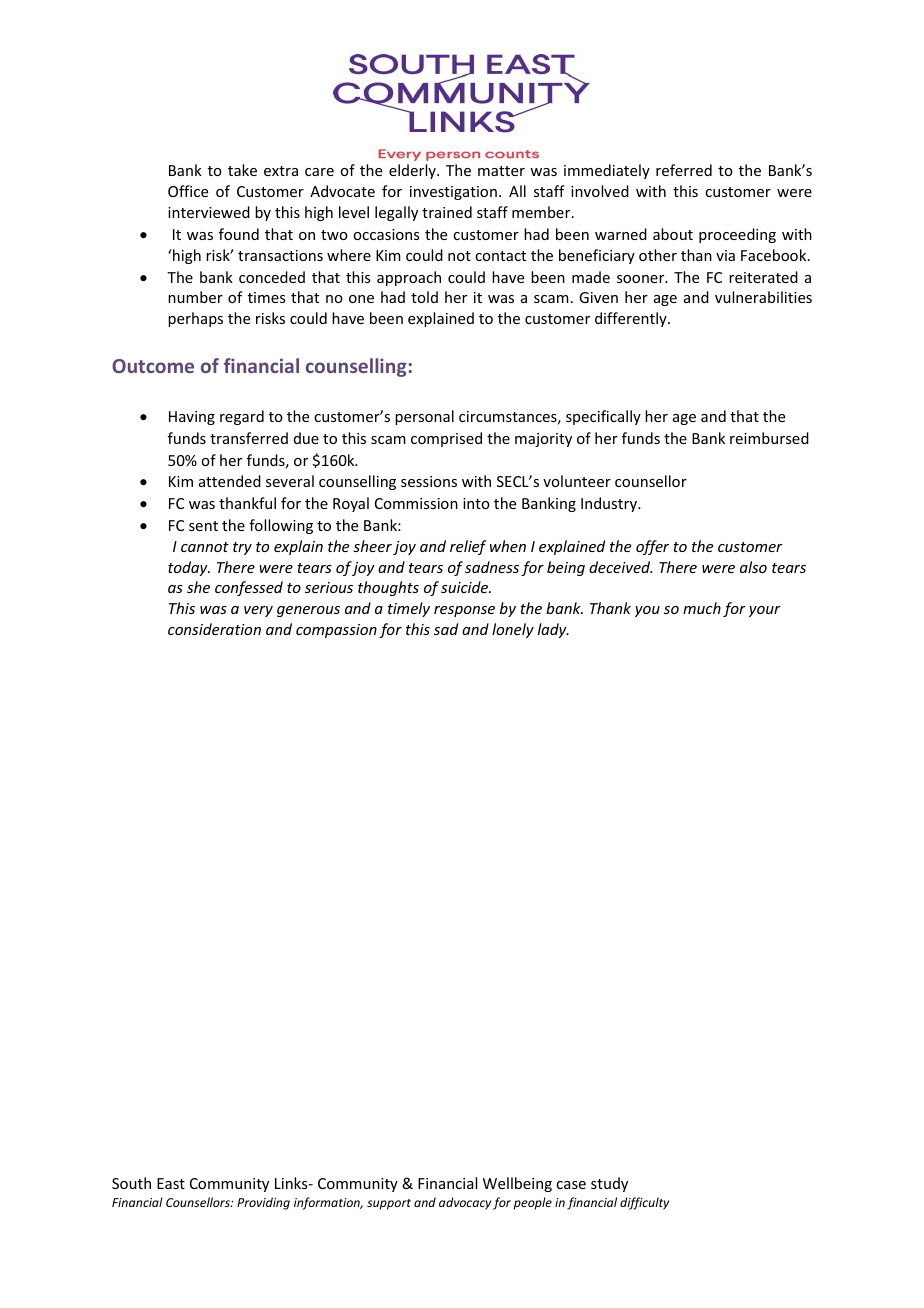 Image resolution: width=924 pixels, height=1308 pixels. Describe the element at coordinates (192, 418) in the page. I see `Having` at that location.
